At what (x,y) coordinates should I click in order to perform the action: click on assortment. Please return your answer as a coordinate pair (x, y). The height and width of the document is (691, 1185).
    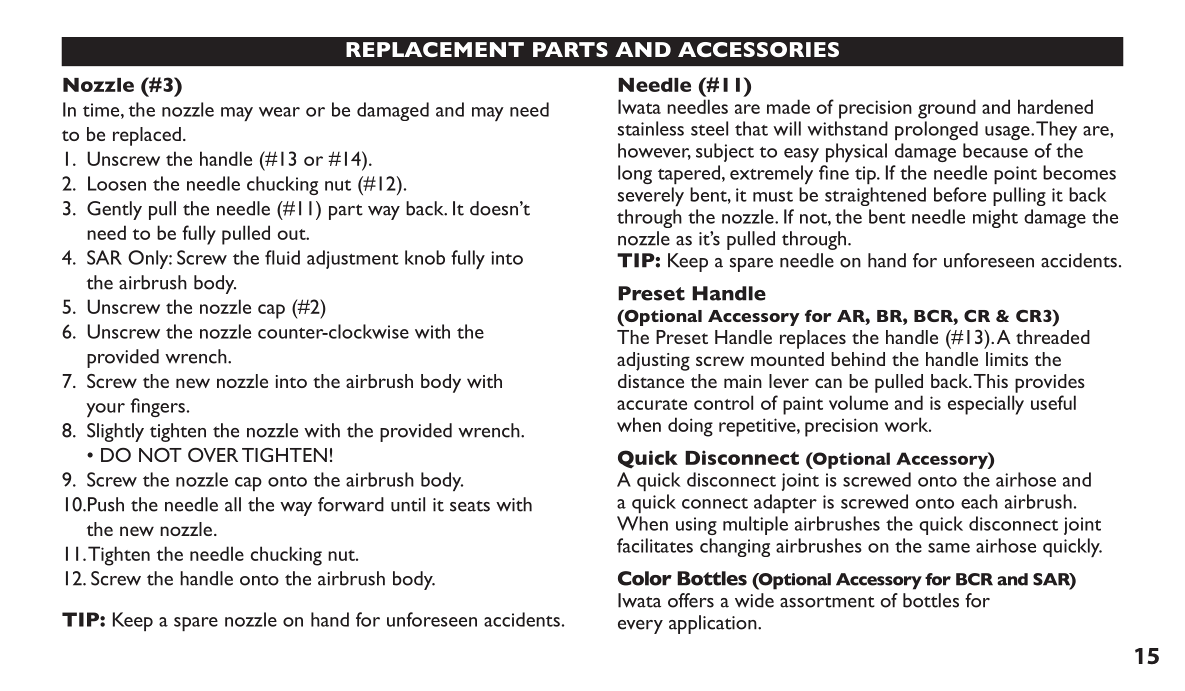
    Looking at the image, I should click on (827, 602).
